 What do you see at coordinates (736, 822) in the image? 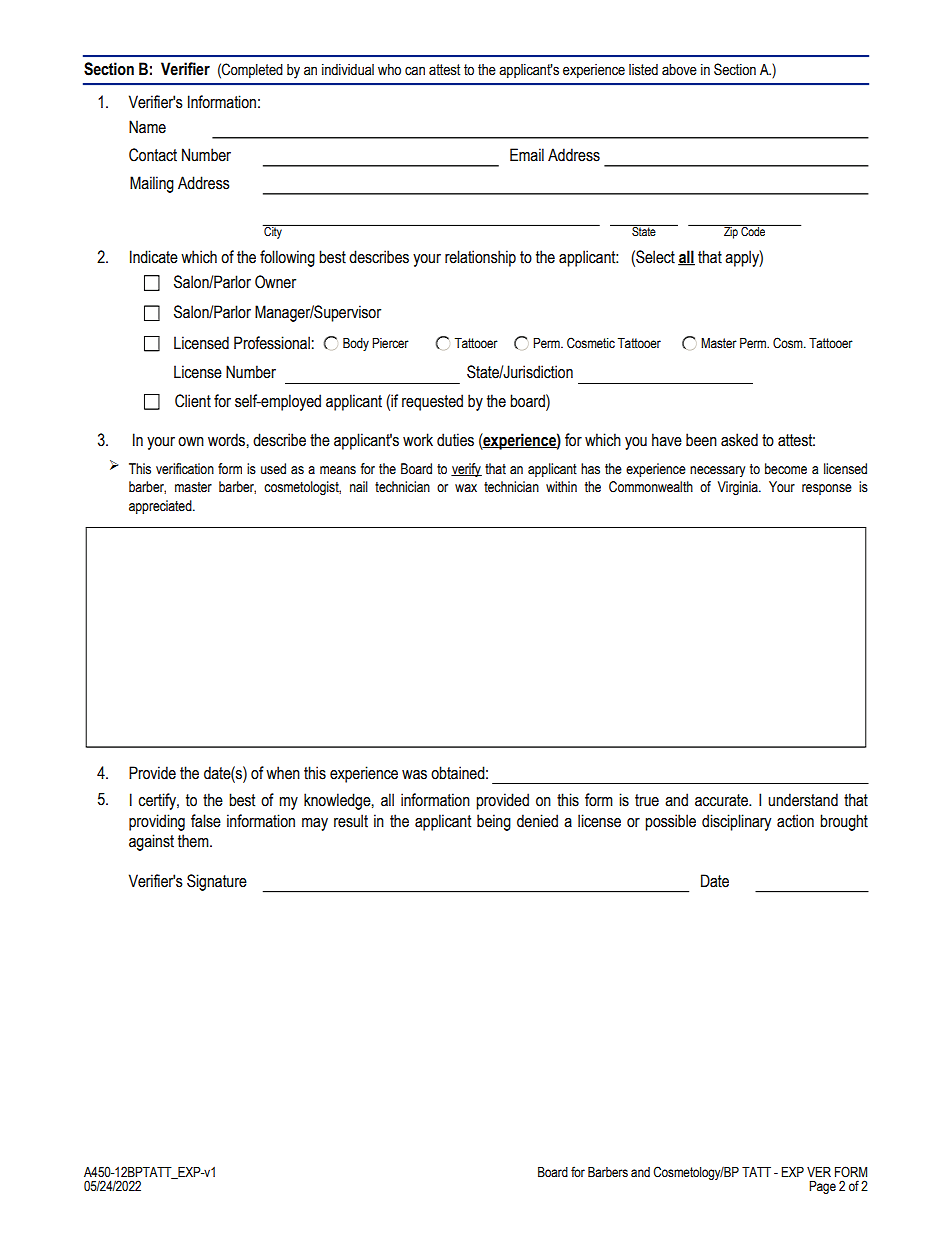
I see `disciplinary` at bounding box center [736, 822].
